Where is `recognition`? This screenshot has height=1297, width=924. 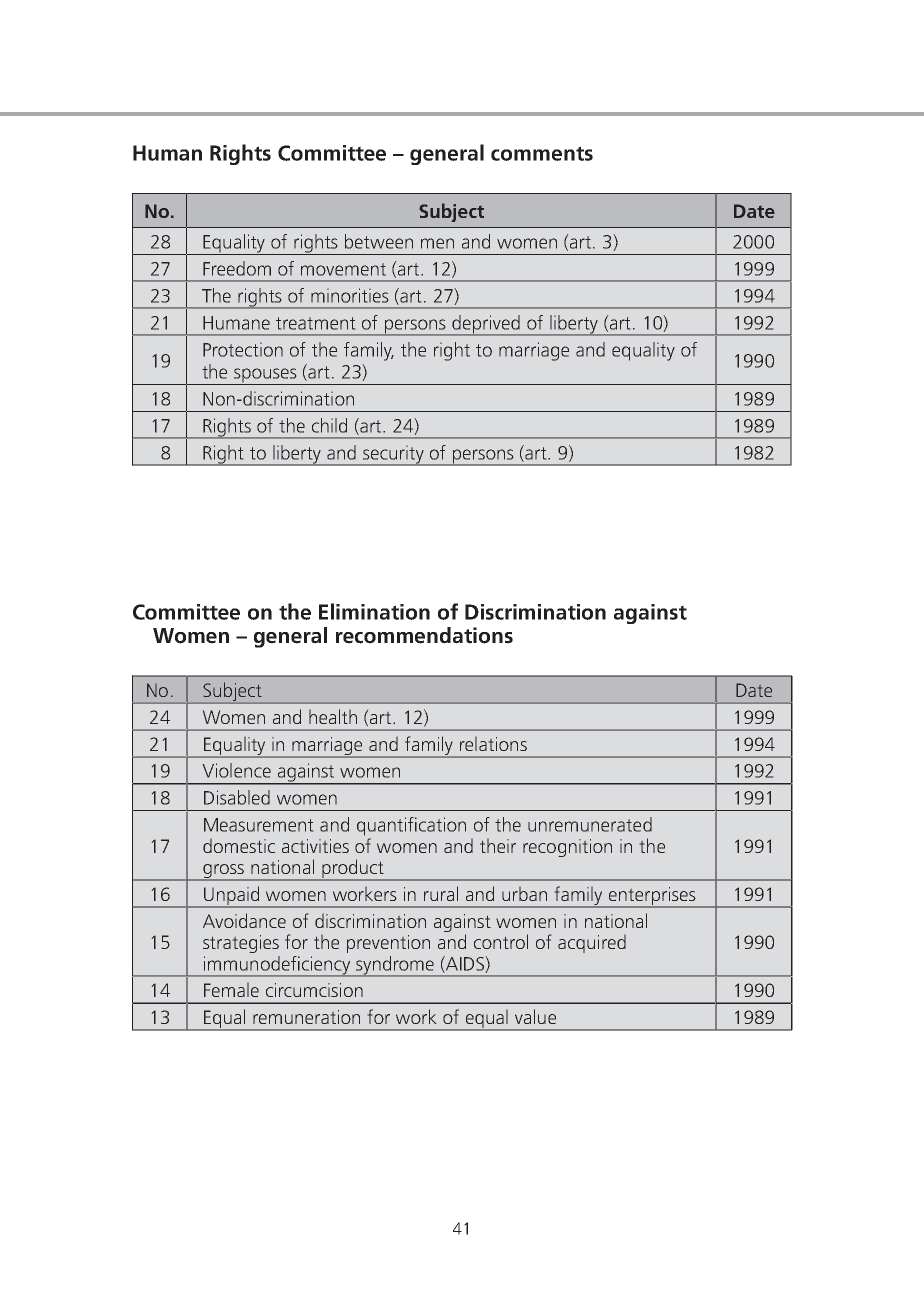 recognition is located at coordinates (567, 848).
